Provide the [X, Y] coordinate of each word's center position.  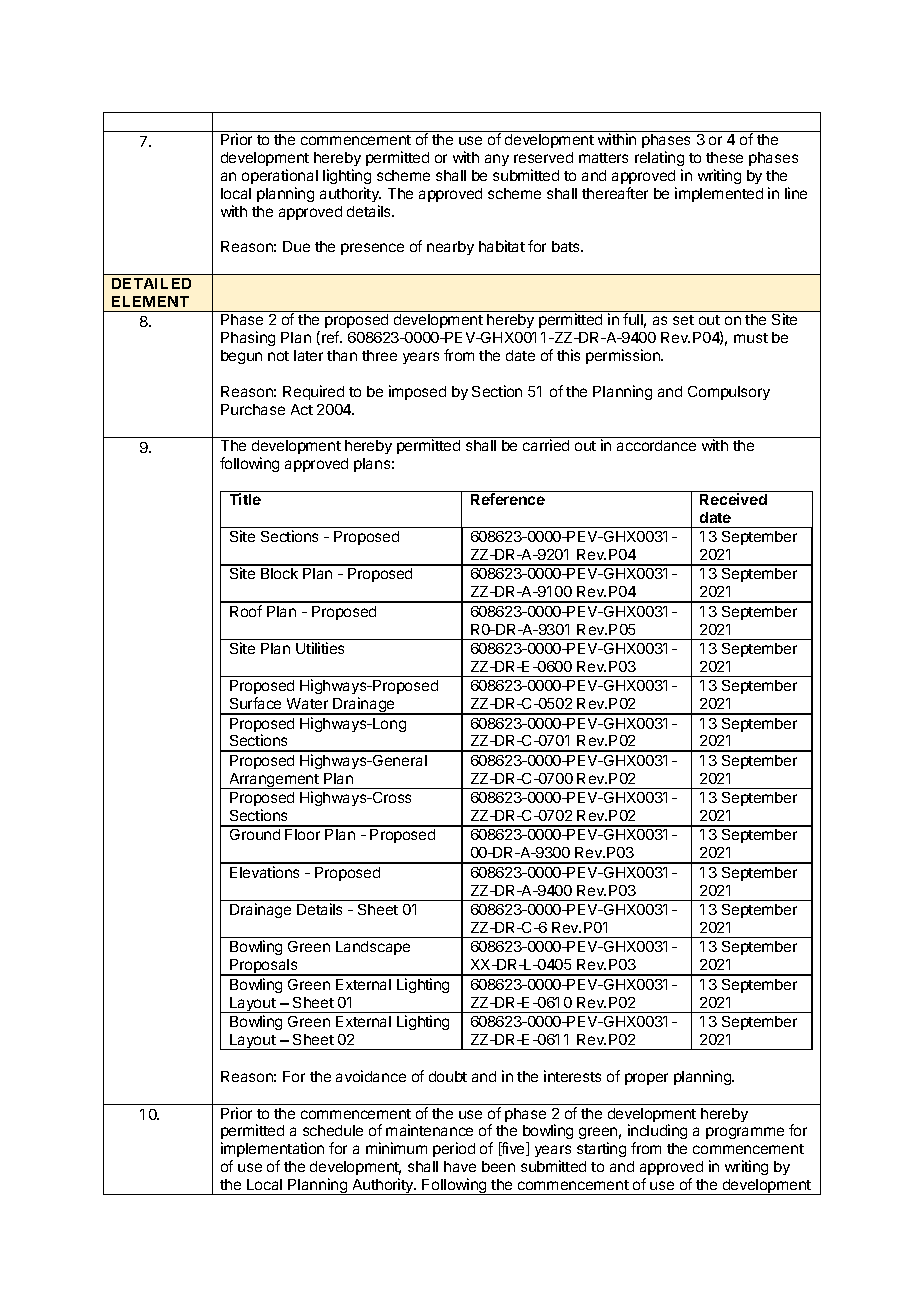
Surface [255, 703]
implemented [719, 194]
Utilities [320, 648]
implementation [272, 1149]
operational [280, 176]
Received [733, 499]
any [497, 160]
